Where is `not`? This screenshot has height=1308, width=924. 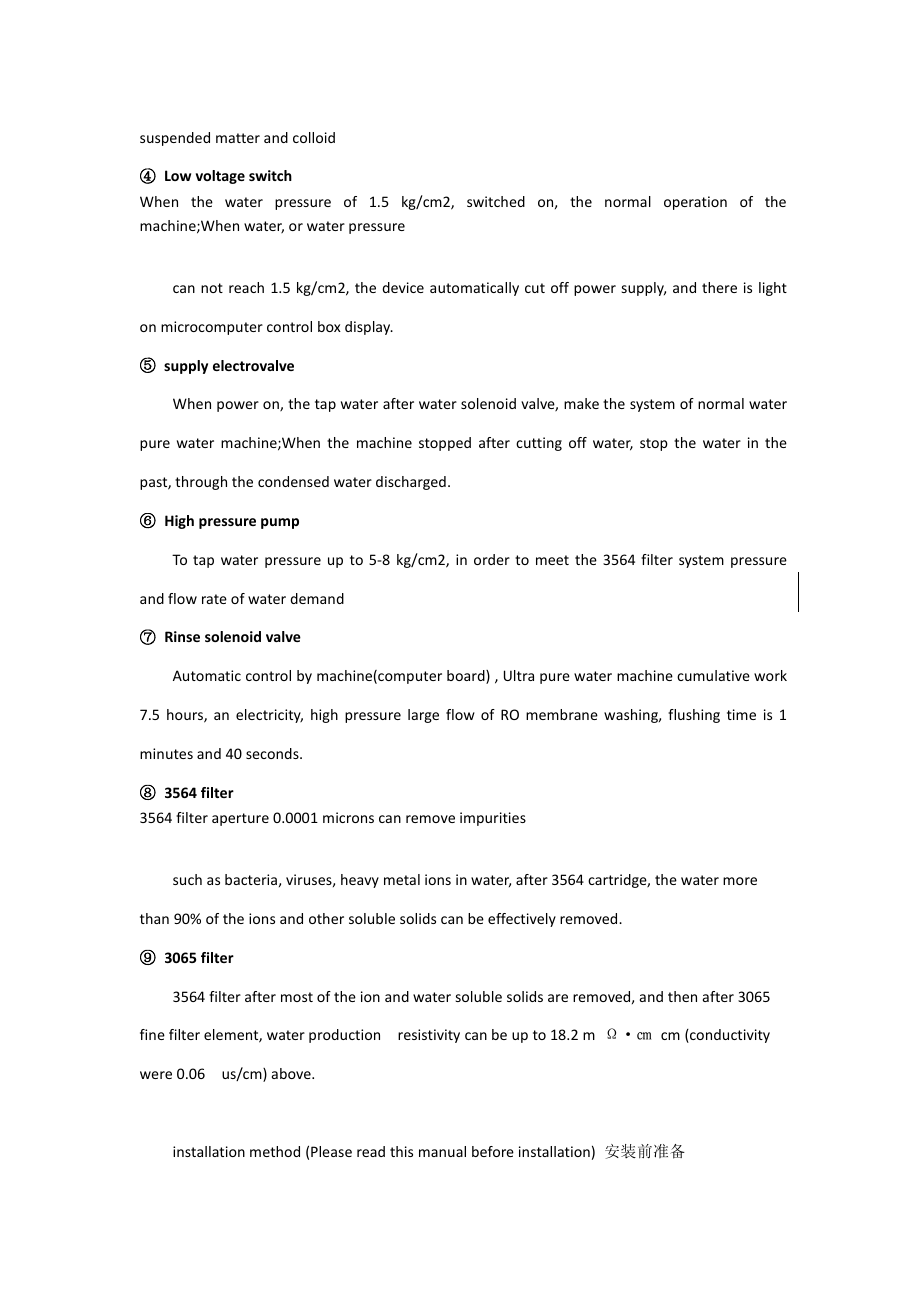
not is located at coordinates (212, 288).
